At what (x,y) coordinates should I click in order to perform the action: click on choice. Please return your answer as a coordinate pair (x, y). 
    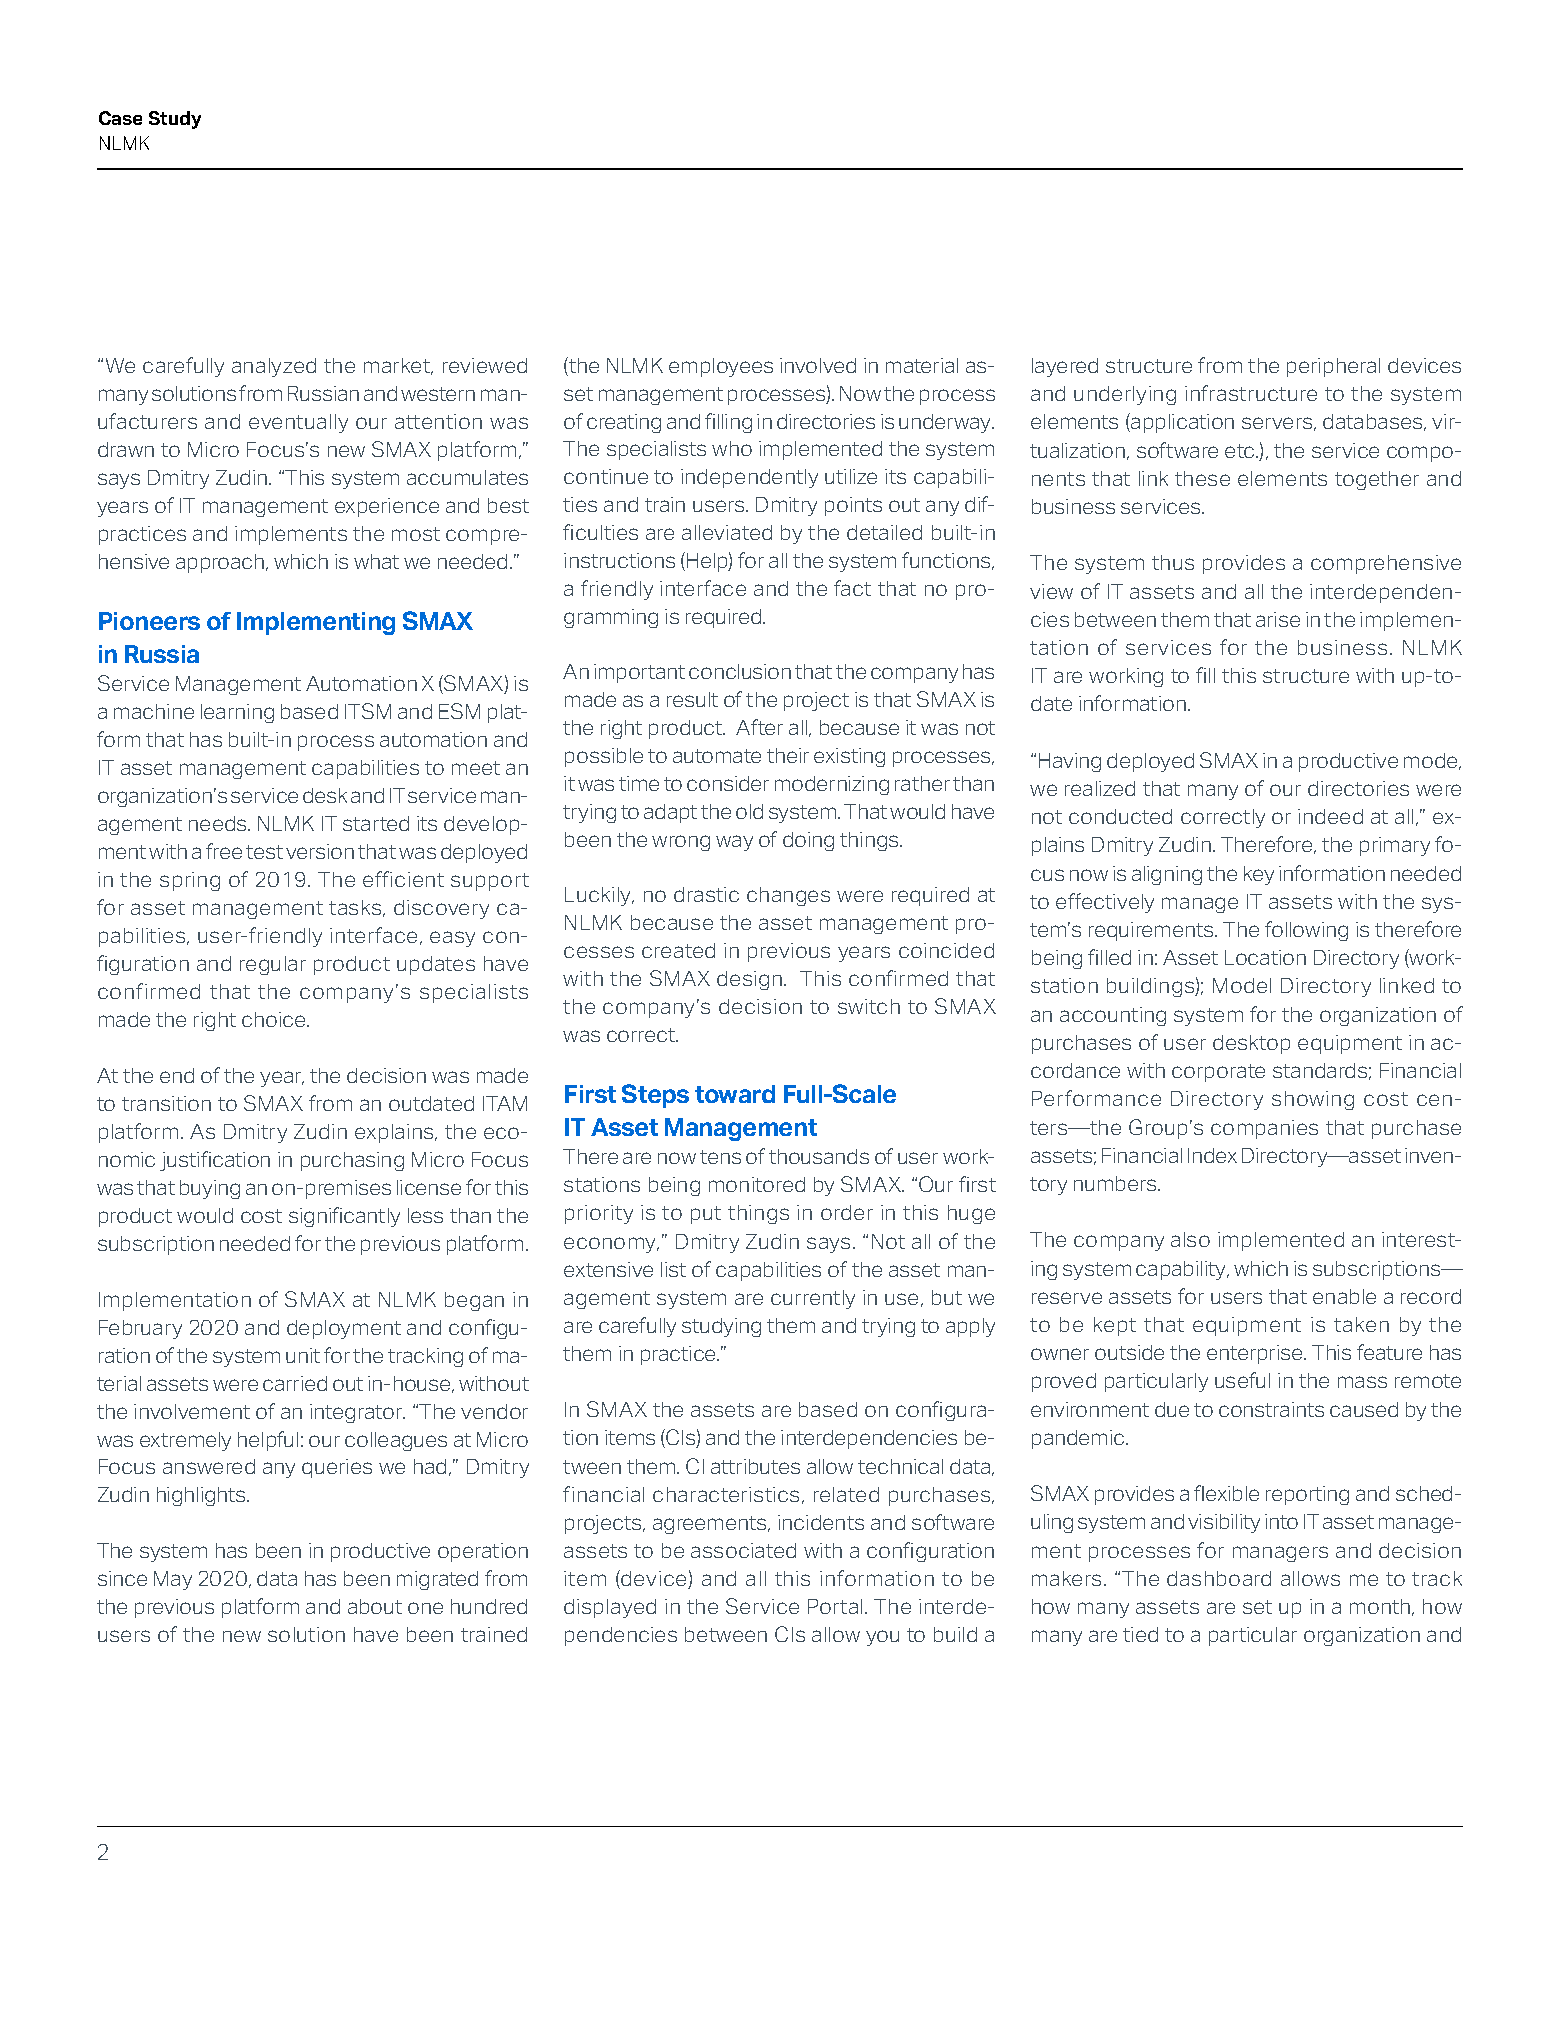
    Looking at the image, I should click on (275, 1019).
